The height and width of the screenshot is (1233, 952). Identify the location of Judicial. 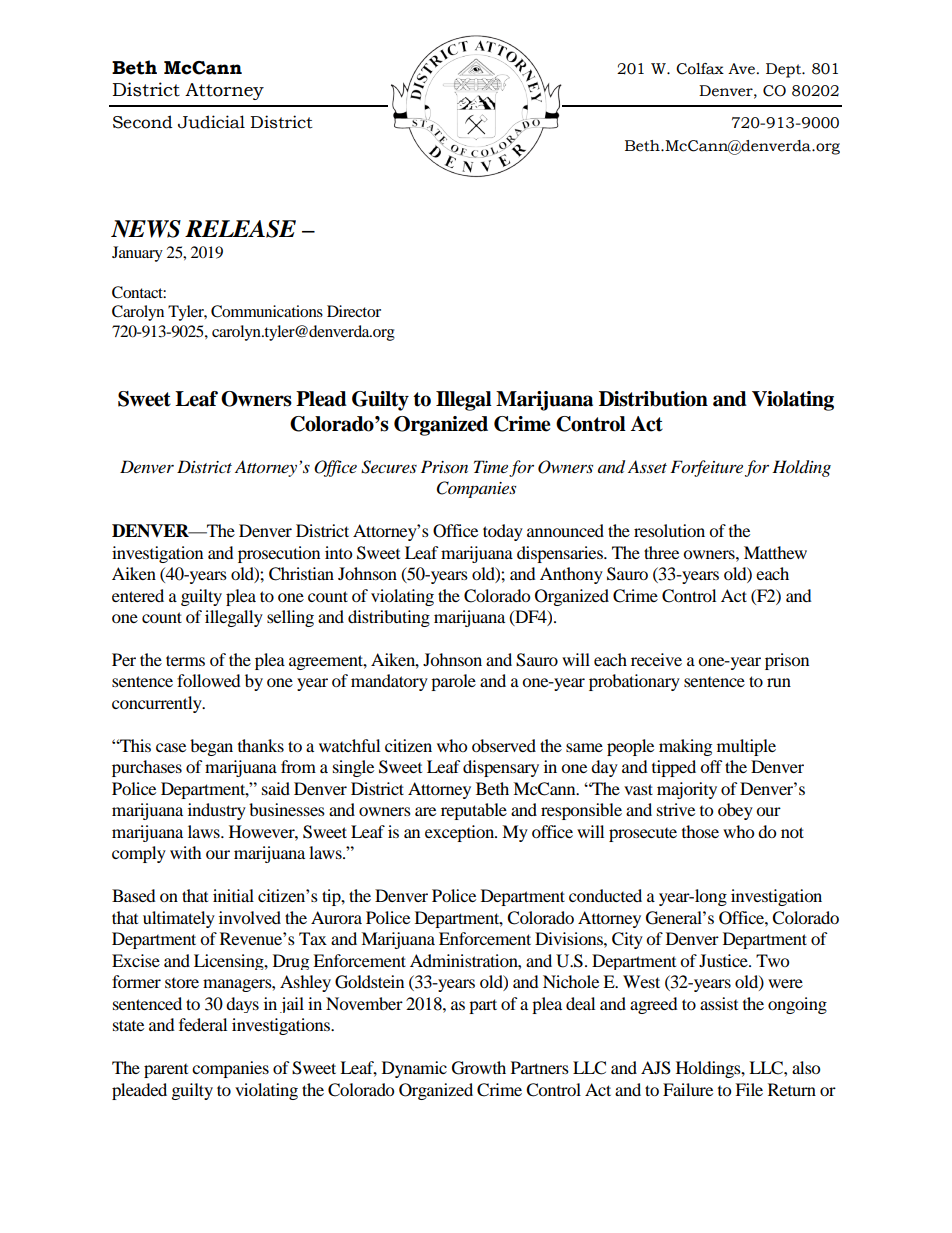
(211, 122).
